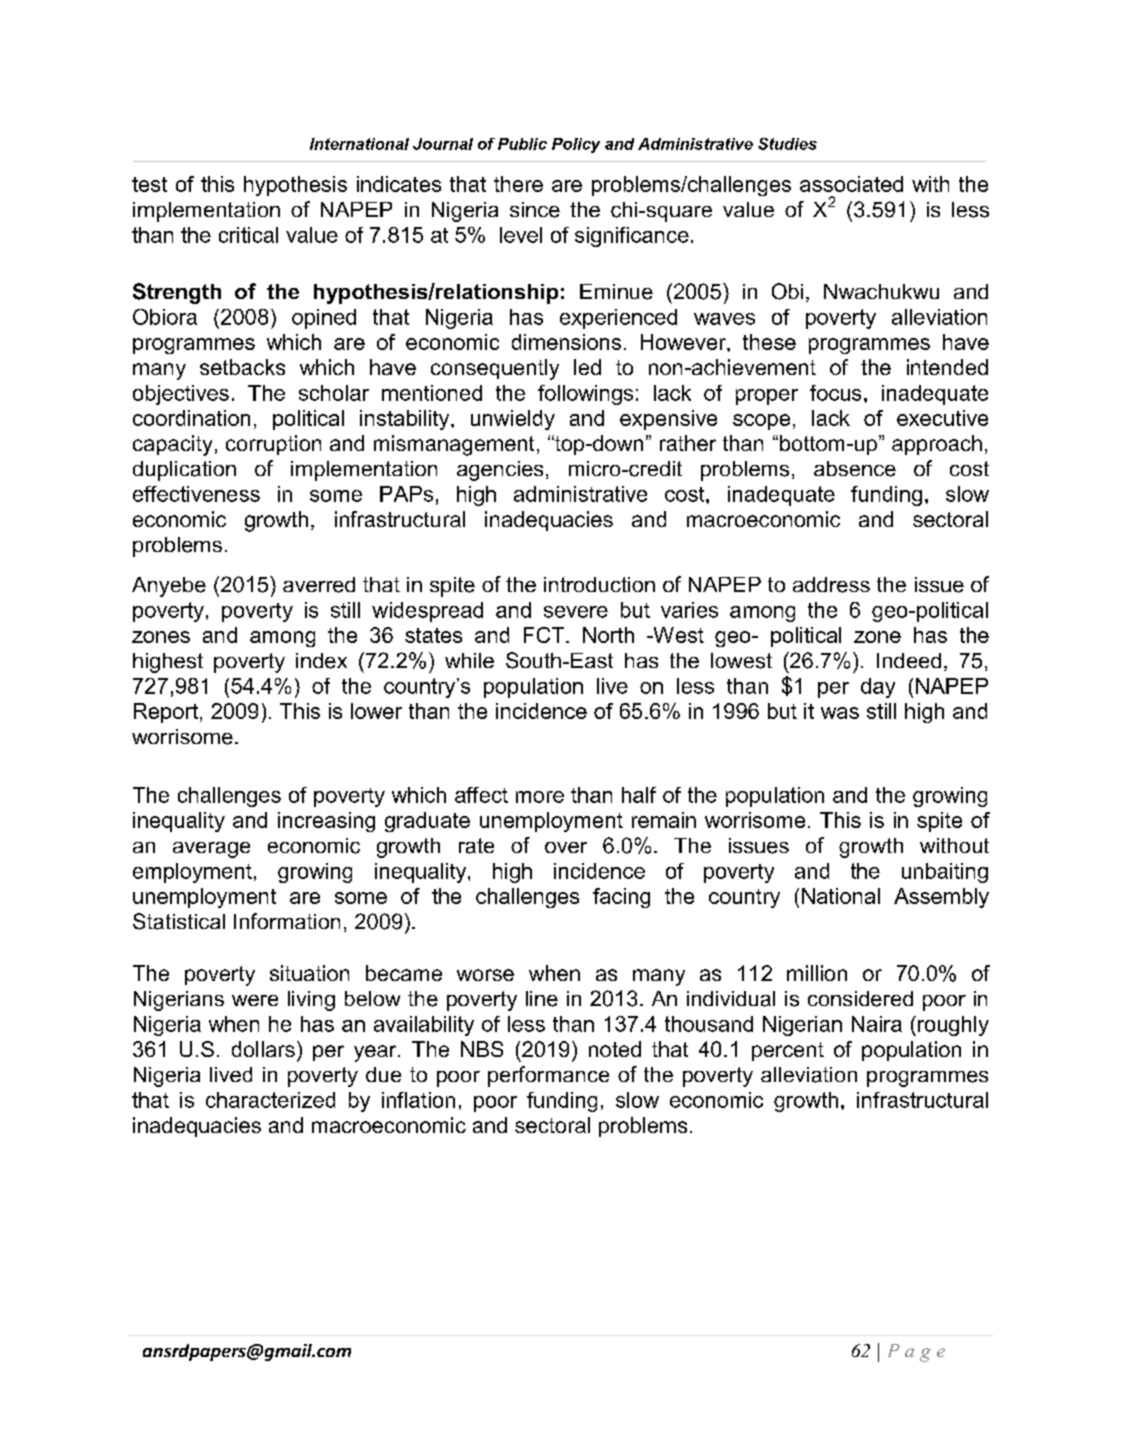 The width and height of the screenshot is (1122, 1452). I want to click on more, so click(540, 797).
